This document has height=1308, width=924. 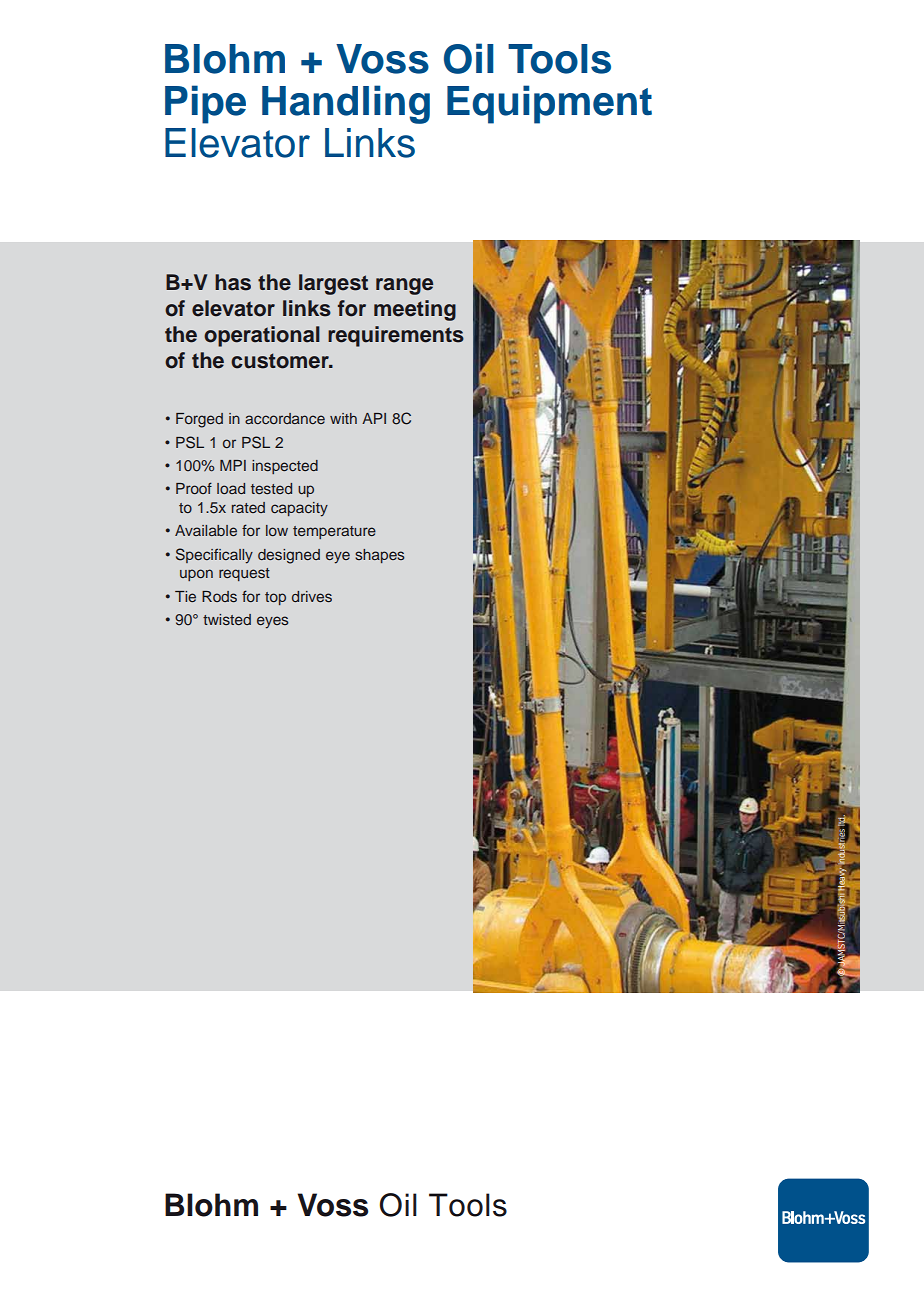 What do you see at coordinates (205, 104) in the document?
I see `Pipe` at bounding box center [205, 104].
